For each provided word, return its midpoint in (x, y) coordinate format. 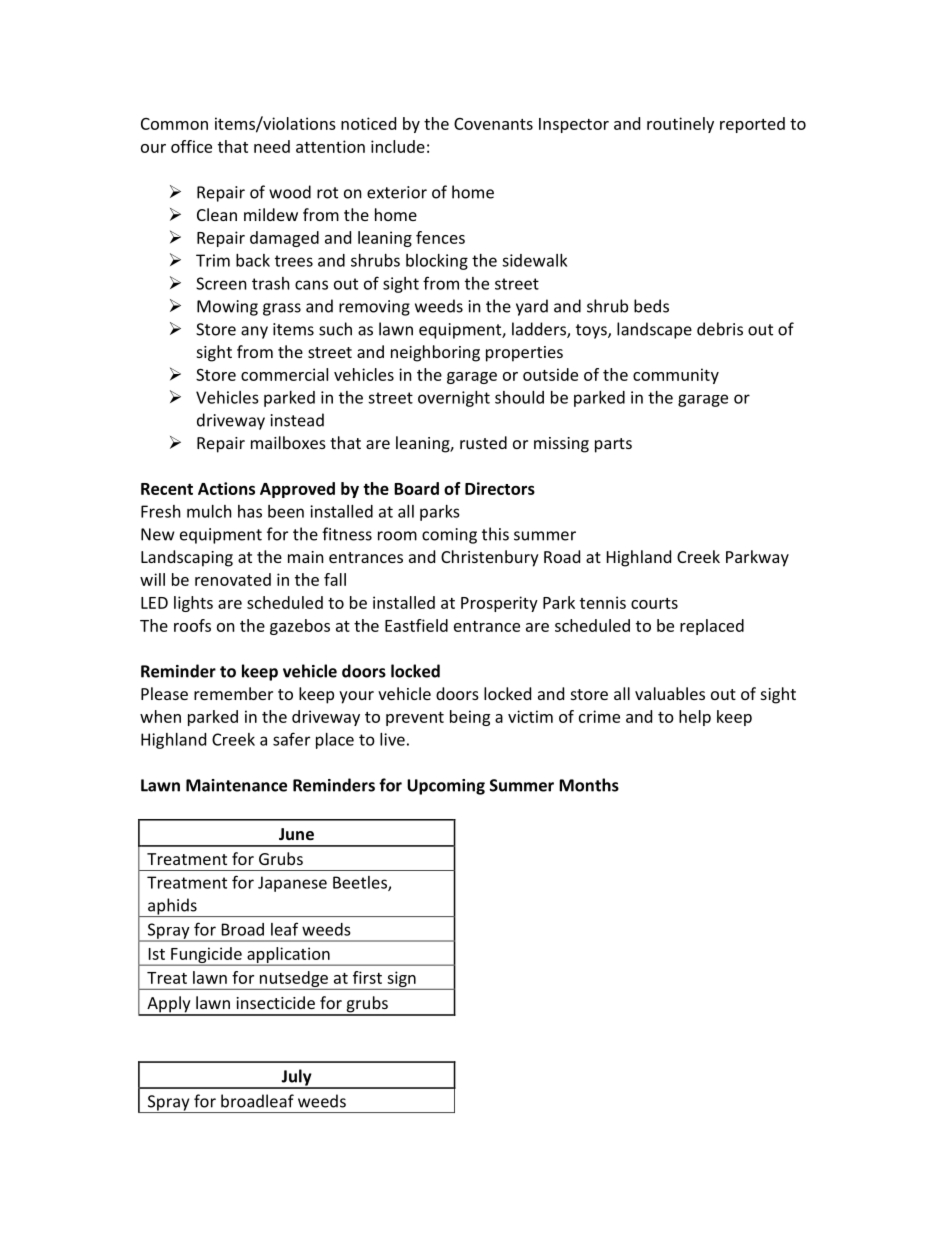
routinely (680, 125)
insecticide (275, 1002)
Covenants (493, 124)
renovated (233, 579)
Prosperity (499, 604)
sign (401, 980)
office (191, 146)
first (367, 977)
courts (654, 603)
